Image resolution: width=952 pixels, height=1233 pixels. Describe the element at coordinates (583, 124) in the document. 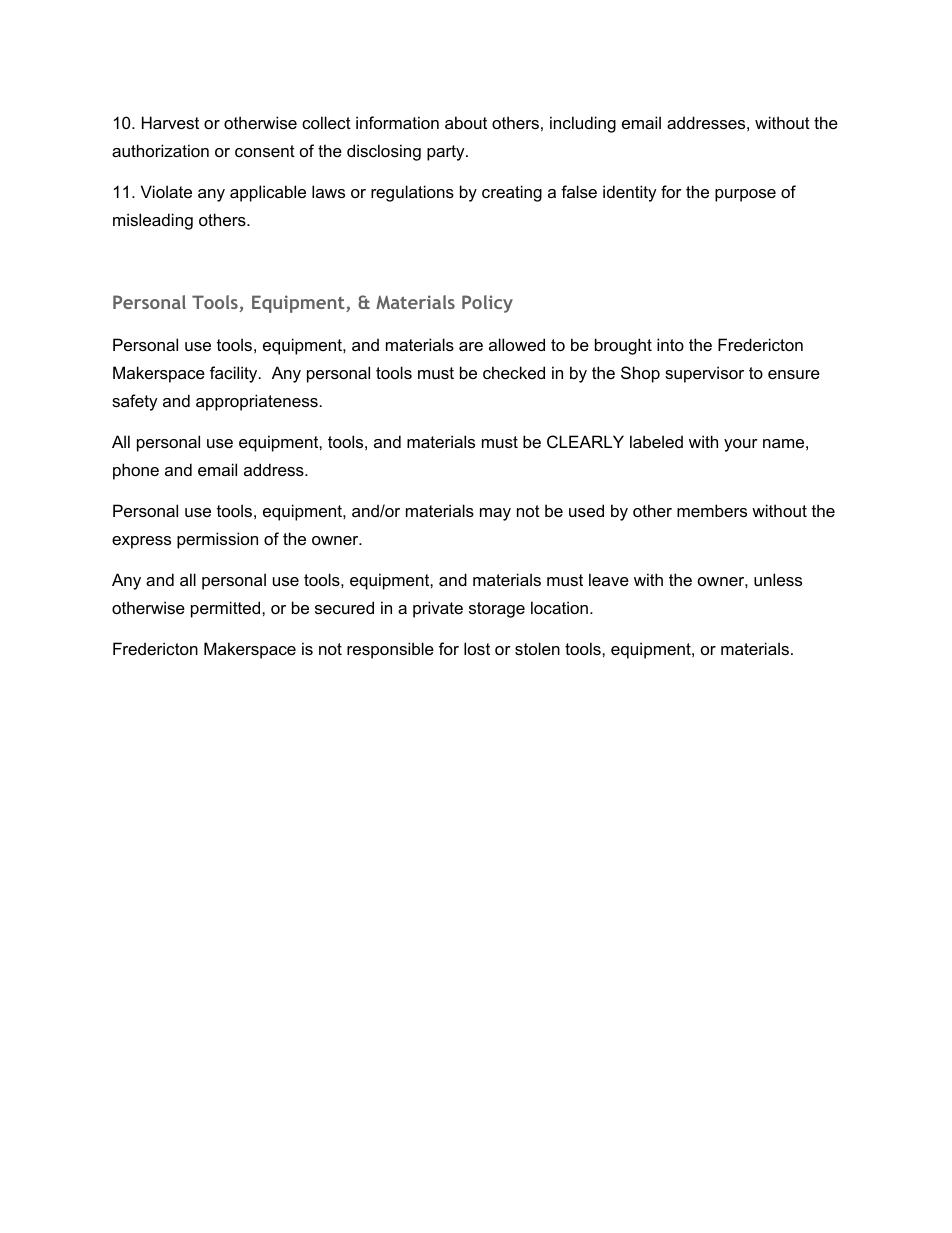

I see `including` at that location.
